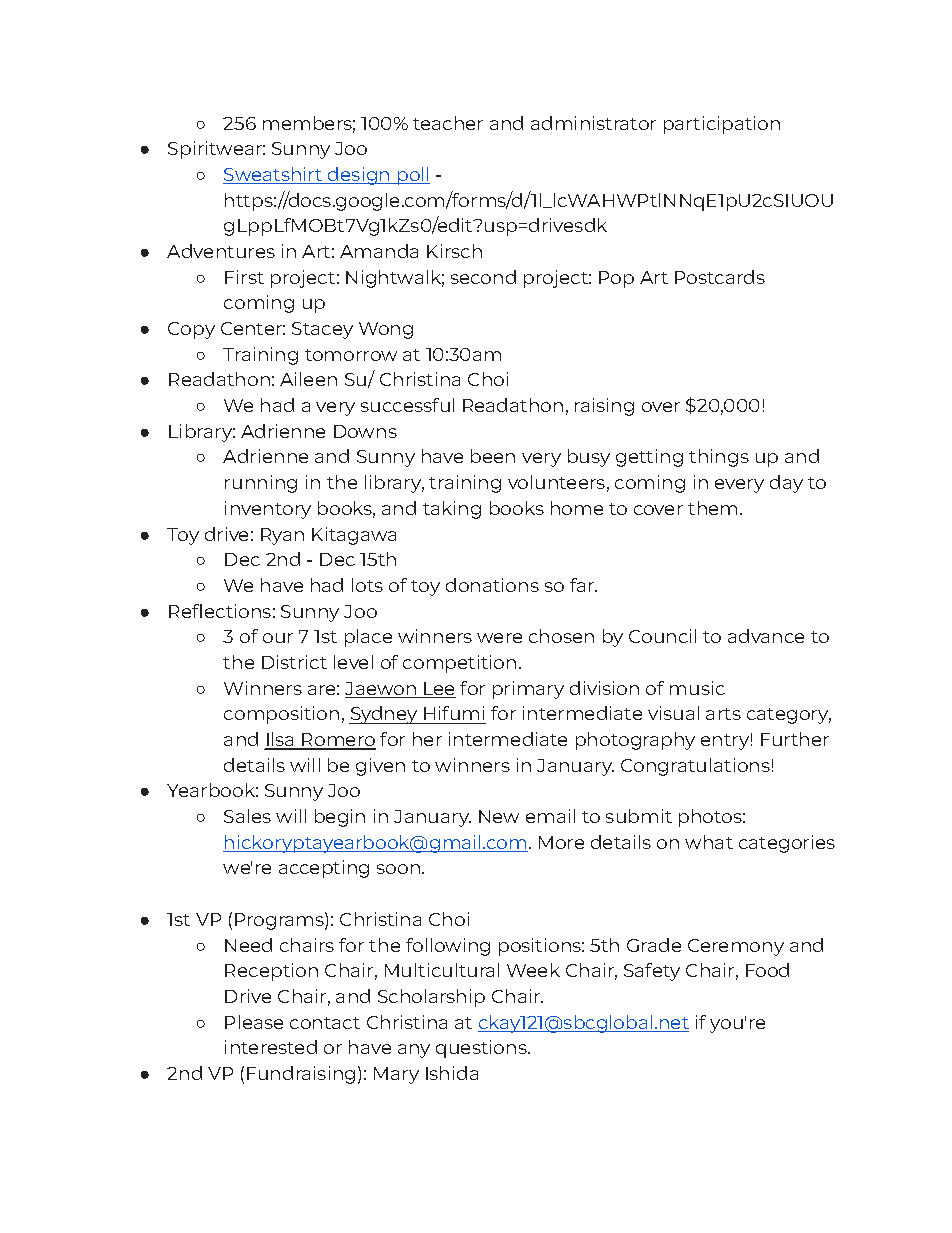 The height and width of the screenshot is (1233, 952). Describe the element at coordinates (448, 123) in the screenshot. I see `teacher` at that location.
